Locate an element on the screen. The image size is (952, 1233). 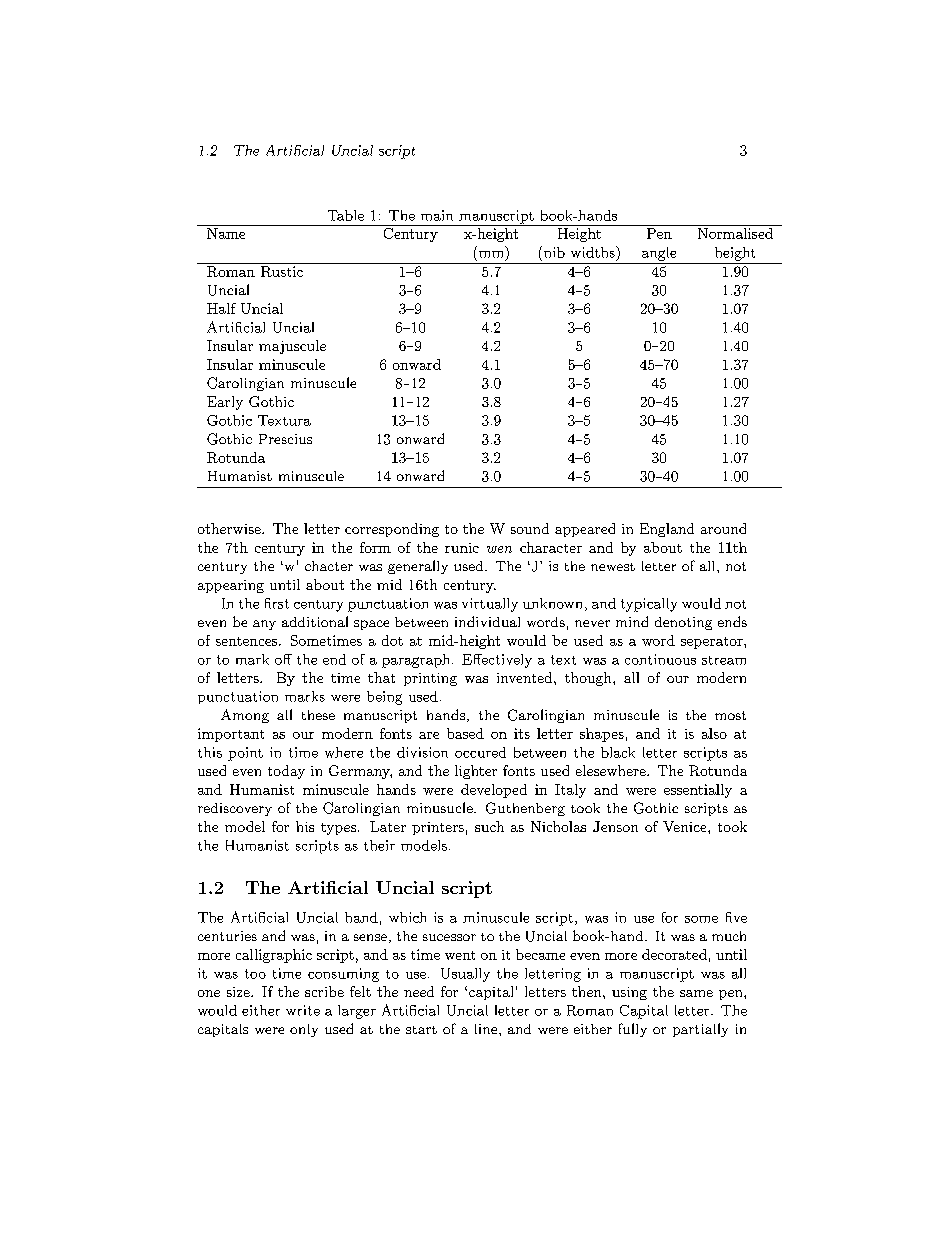
write is located at coordinates (303, 1010).
